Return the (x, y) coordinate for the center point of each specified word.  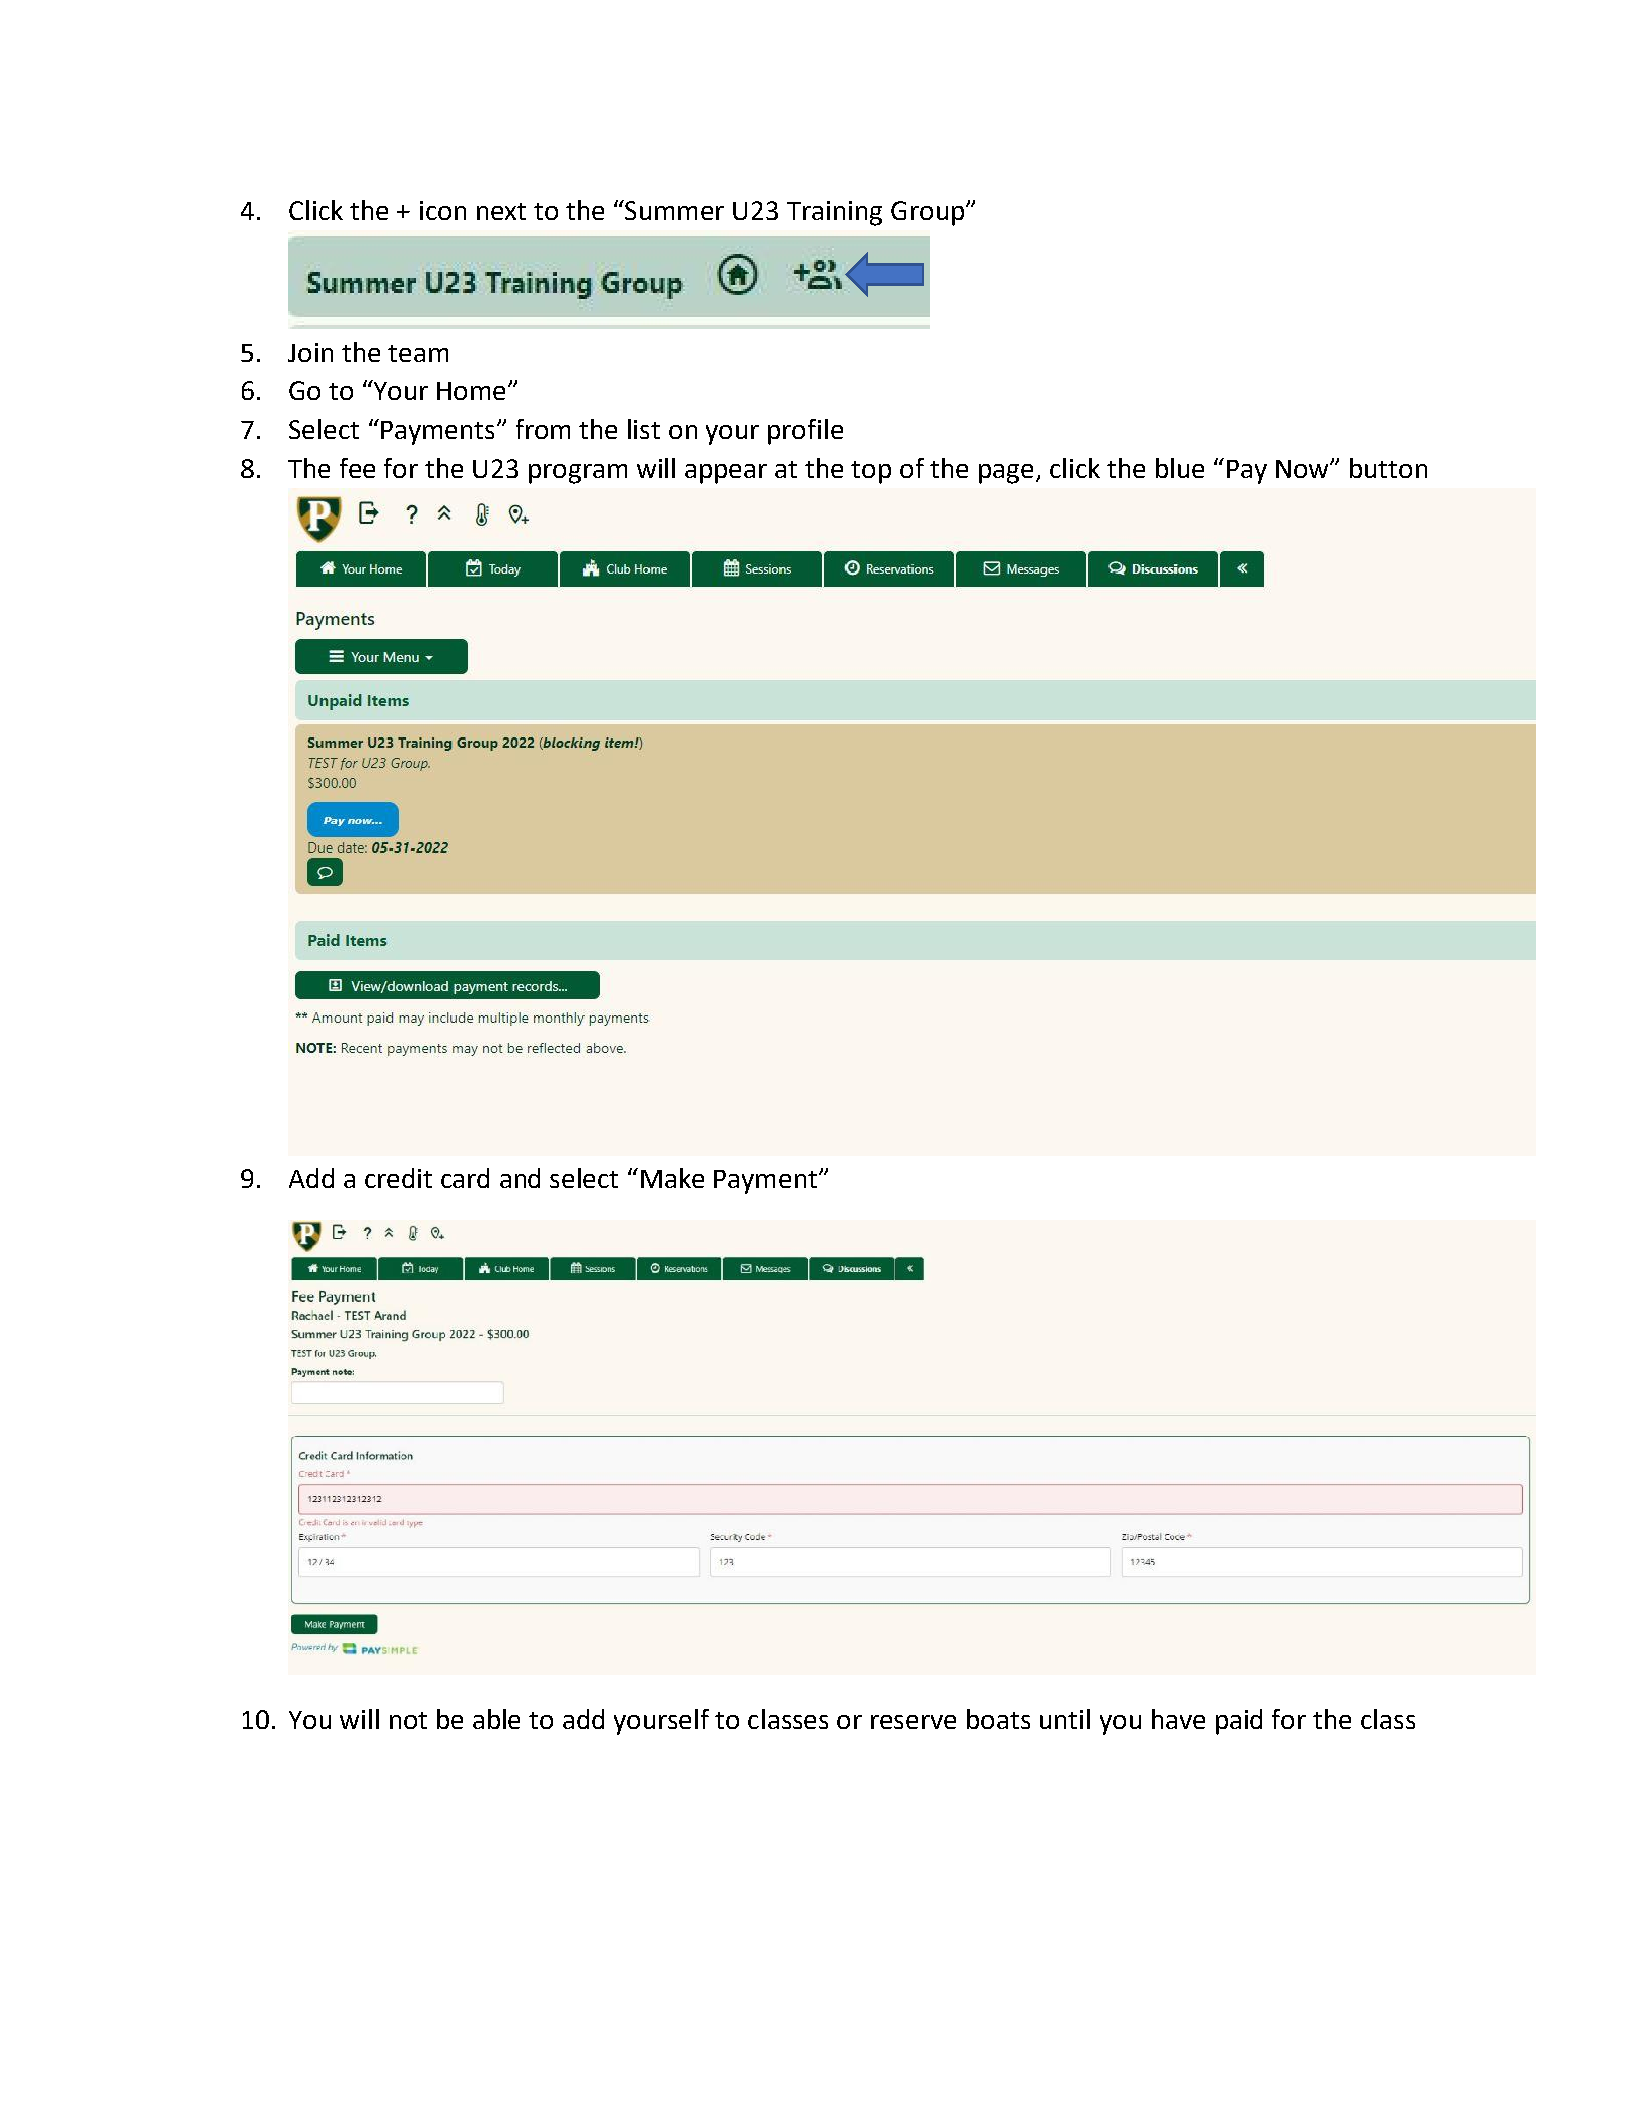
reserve (913, 1722)
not (408, 1720)
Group (929, 213)
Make (672, 1178)
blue (1180, 468)
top (871, 472)
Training (834, 213)
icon (443, 210)
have (1178, 1719)
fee (357, 468)
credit (398, 1178)
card (465, 1178)
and (520, 1178)
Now (1303, 469)
